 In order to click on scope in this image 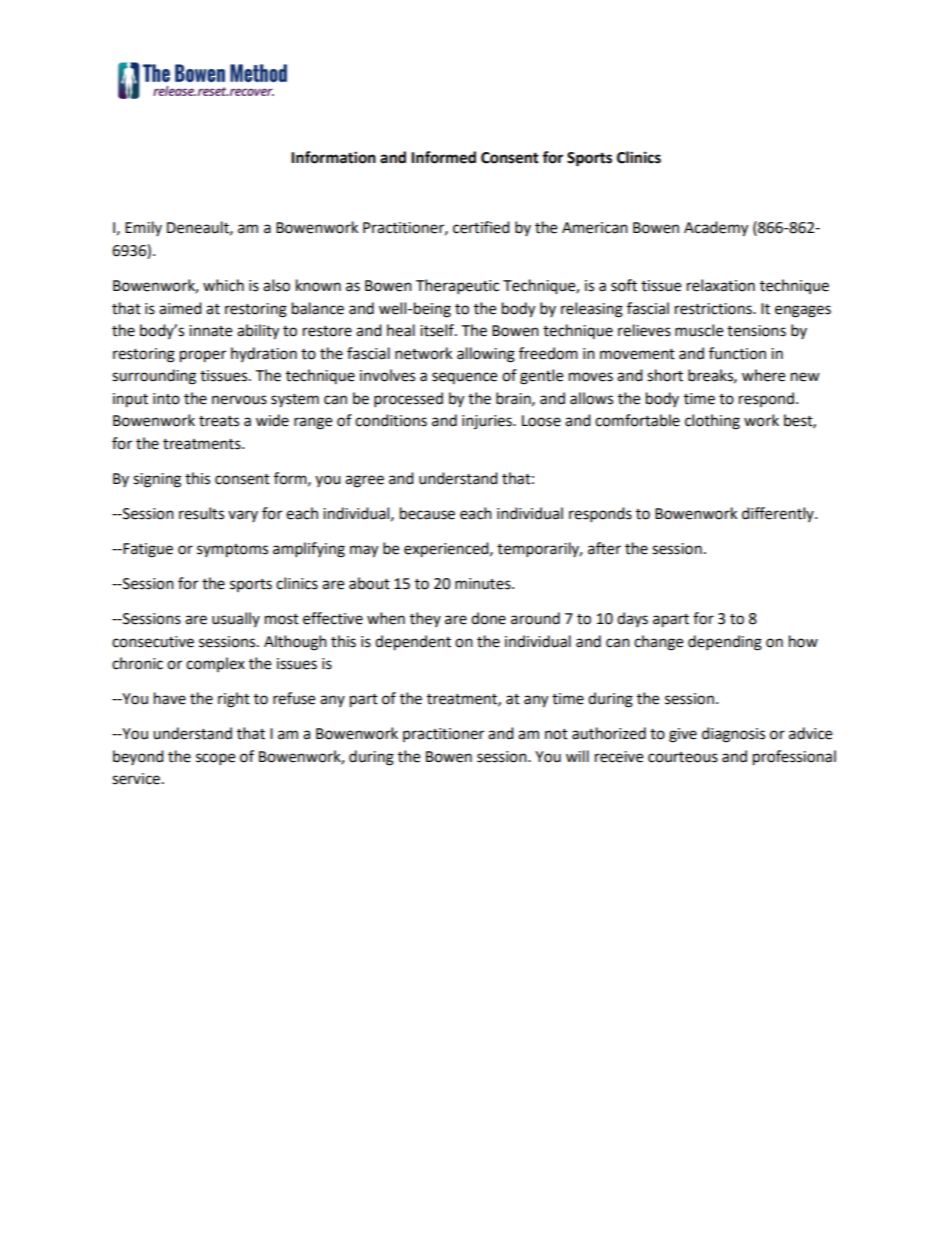, I will do `click(215, 759)`.
